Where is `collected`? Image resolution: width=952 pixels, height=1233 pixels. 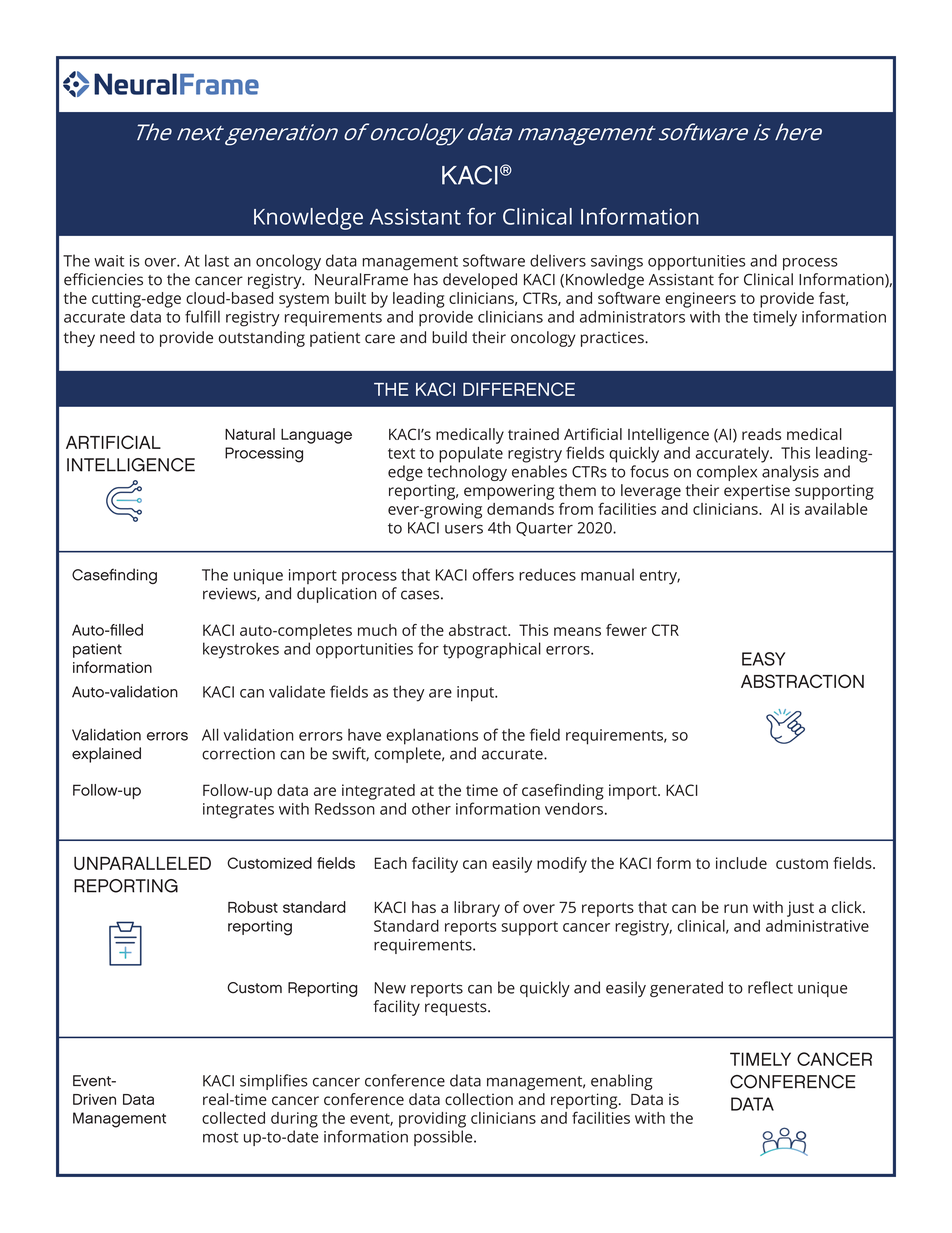
collected is located at coordinates (233, 1118).
